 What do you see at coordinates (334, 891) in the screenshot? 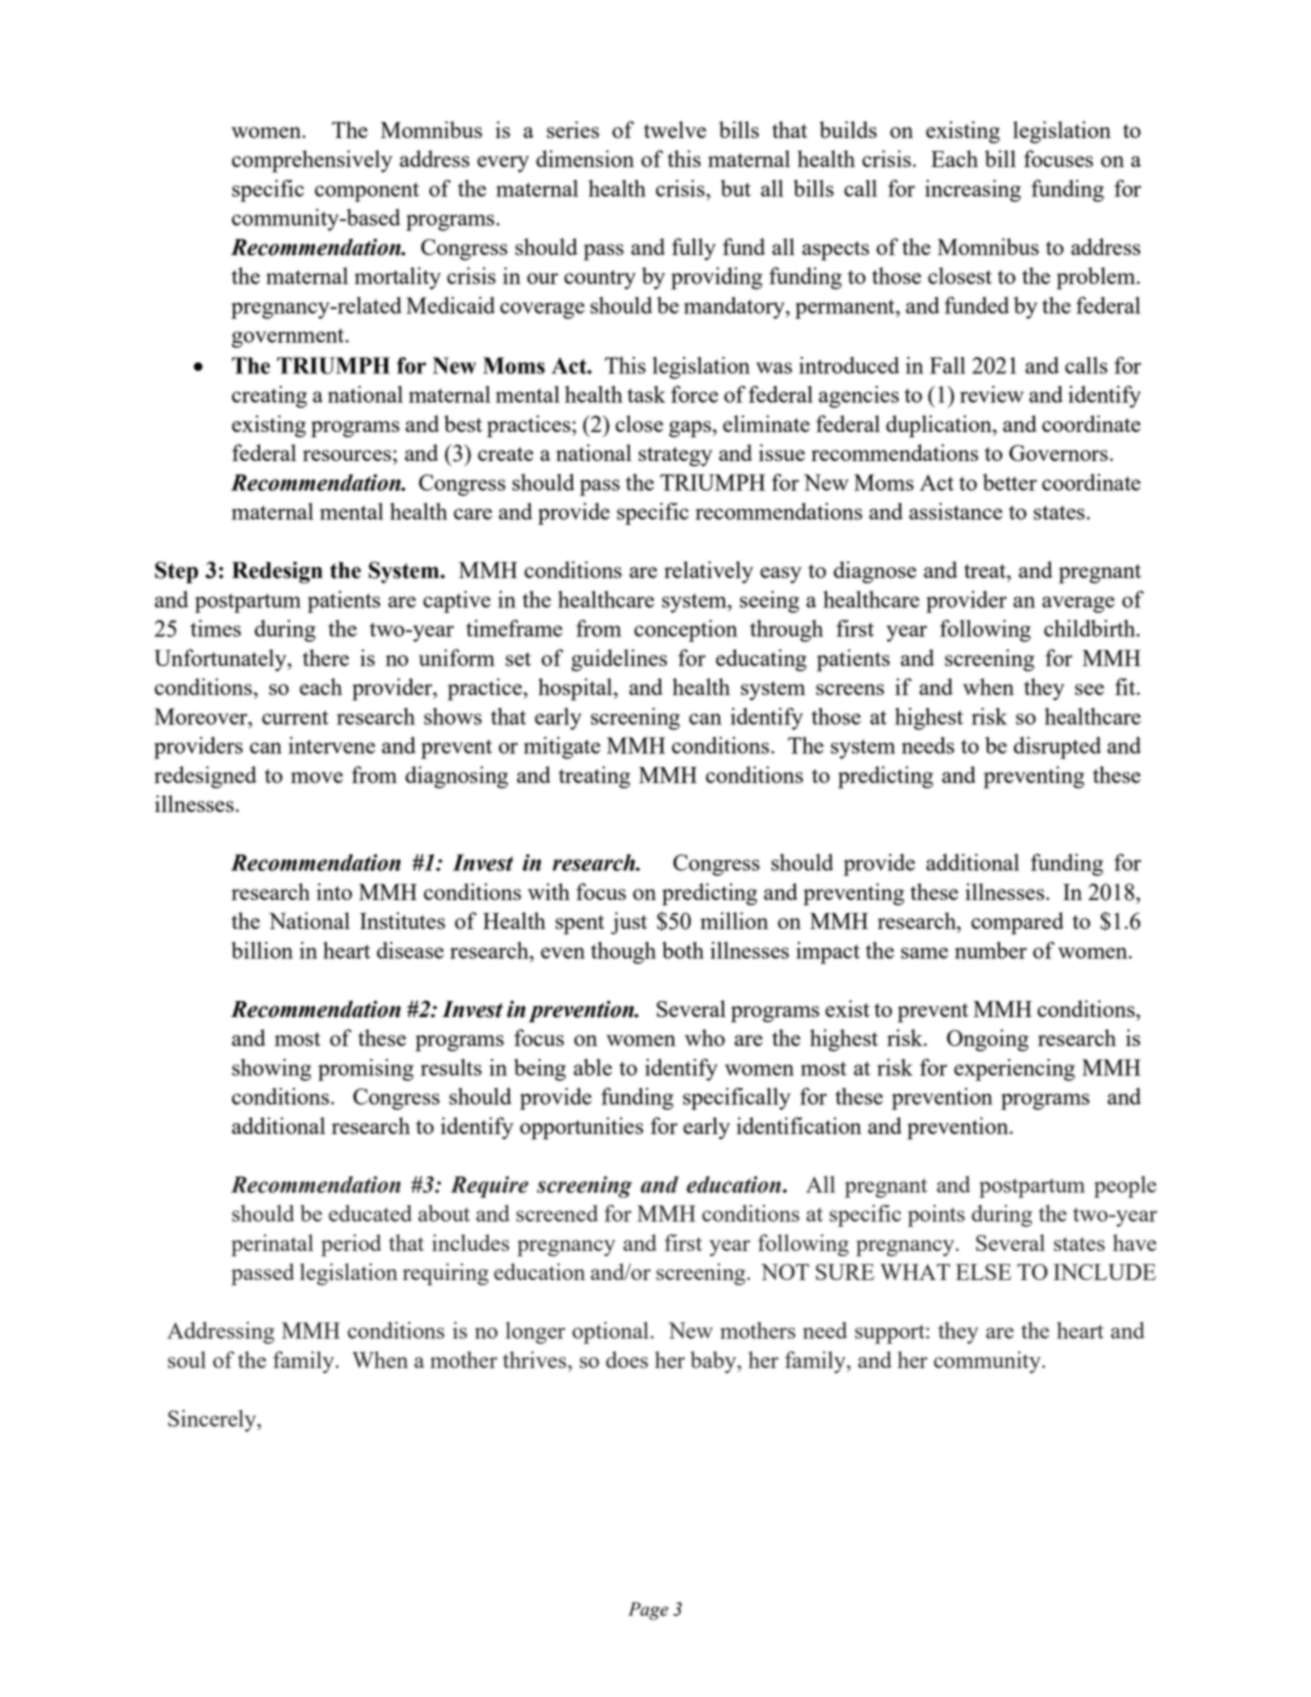
I see `into` at bounding box center [334, 891].
